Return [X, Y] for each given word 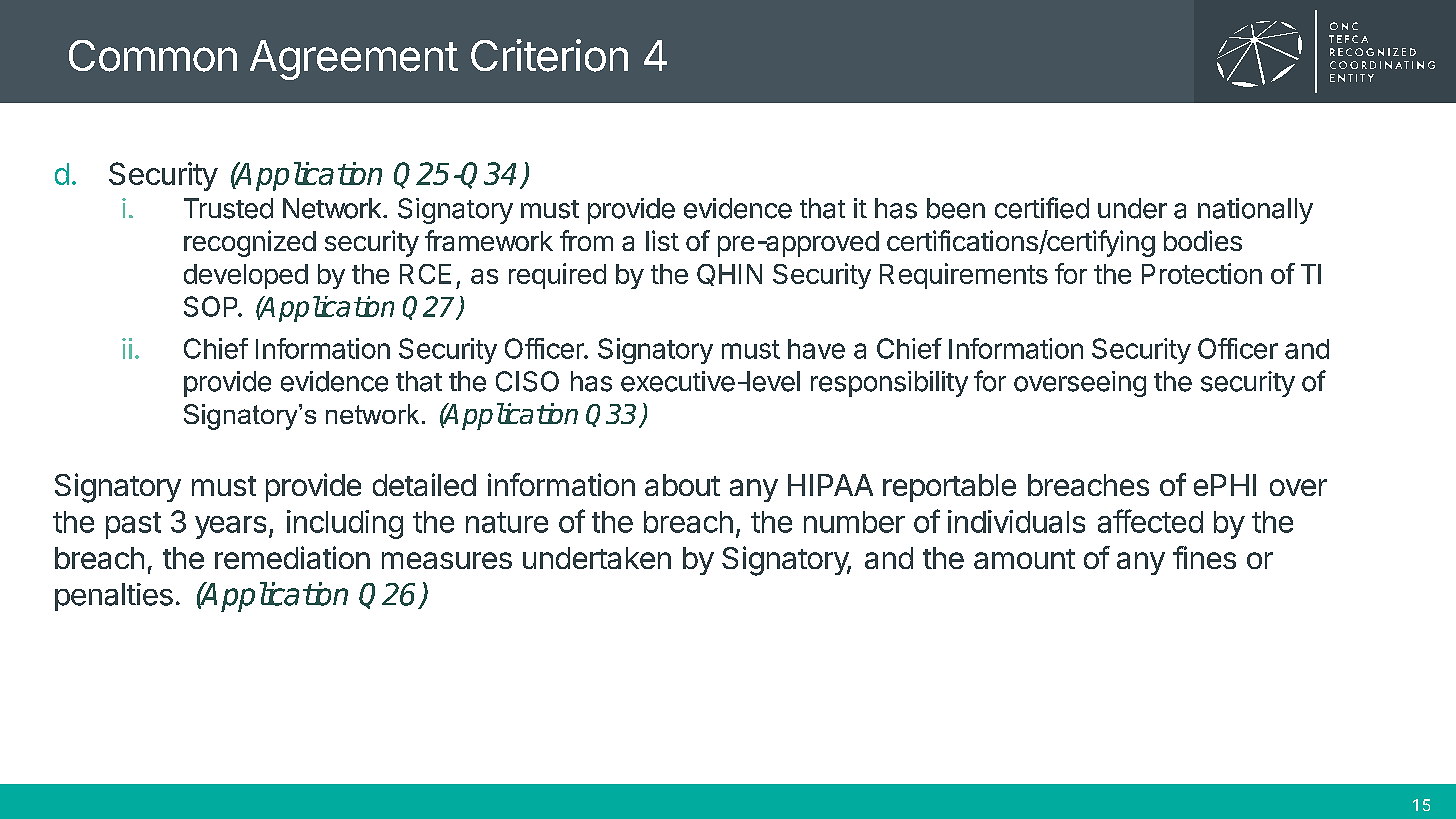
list [662, 240]
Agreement [354, 60]
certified [1042, 208]
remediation [292, 557]
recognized [250, 243]
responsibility [889, 384]
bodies [1203, 240]
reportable [949, 488]
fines [1204, 557]
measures [447, 560]
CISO [527, 381]
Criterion [549, 55]
